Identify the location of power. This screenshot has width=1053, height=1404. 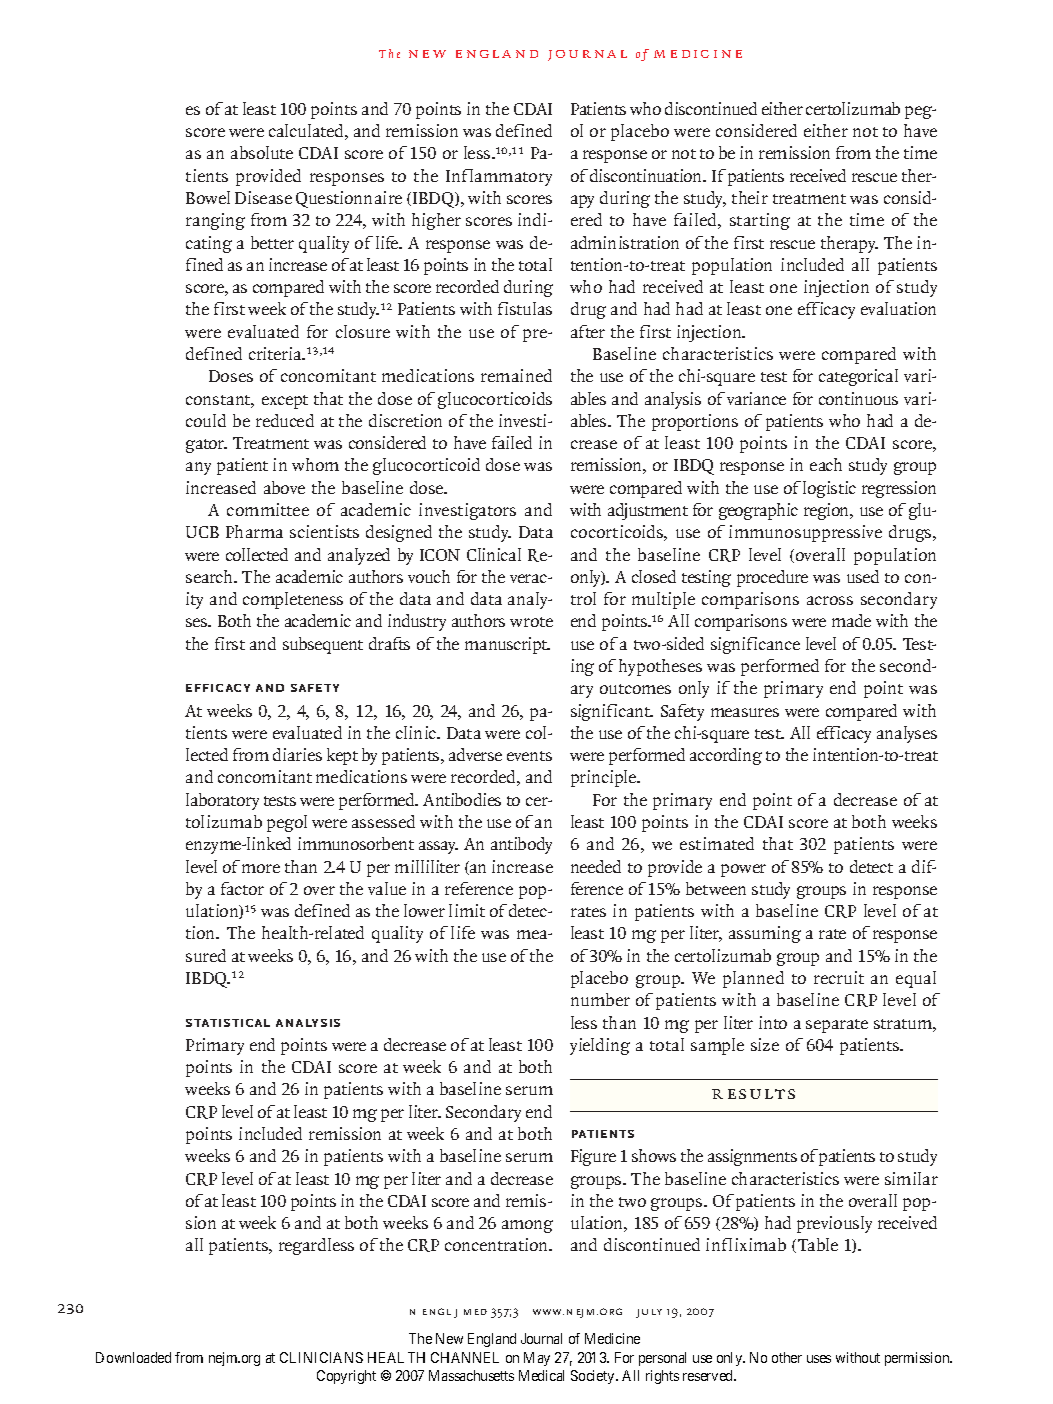
(743, 870).
